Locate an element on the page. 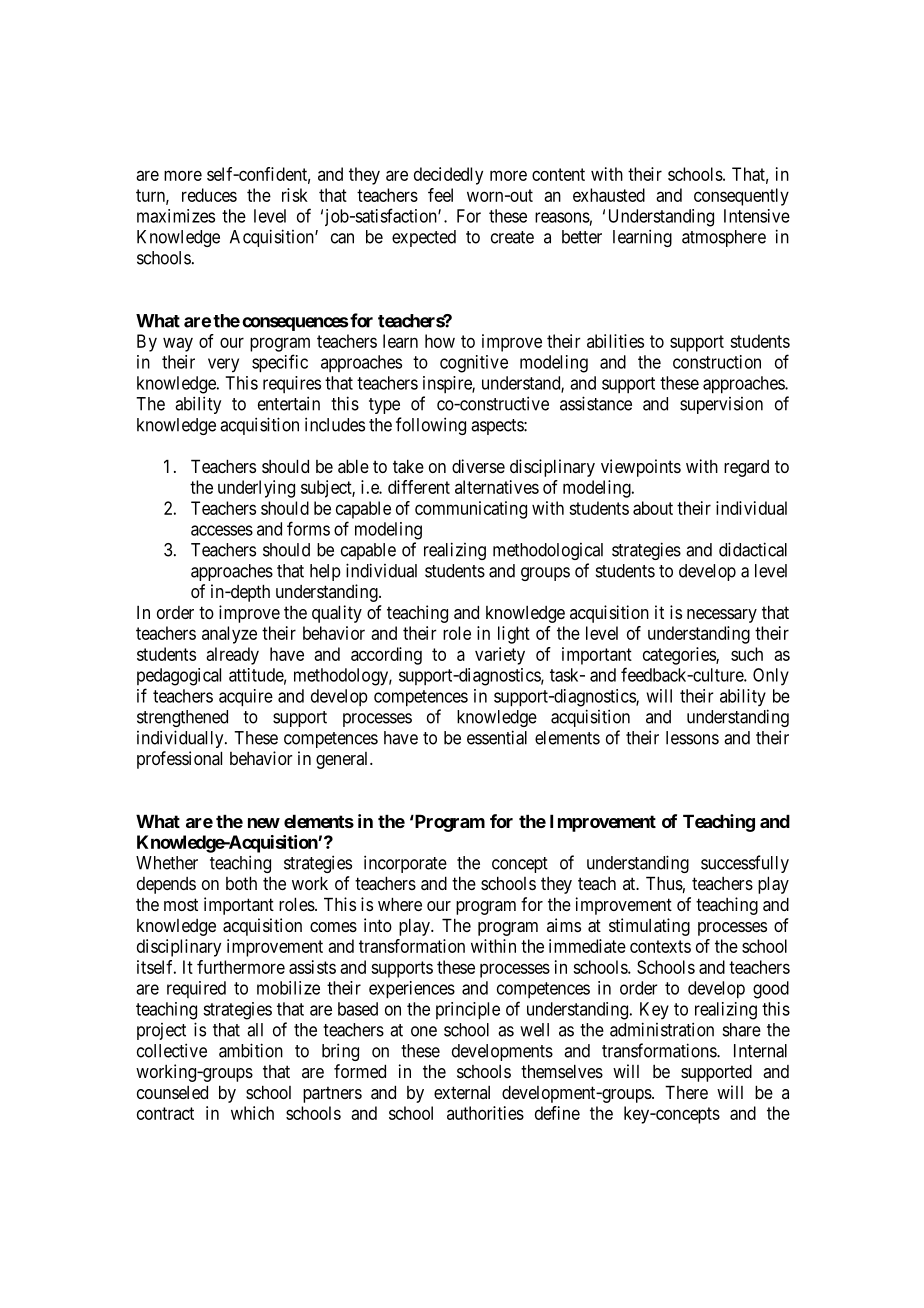 The image size is (924, 1308). which is located at coordinates (252, 1113).
